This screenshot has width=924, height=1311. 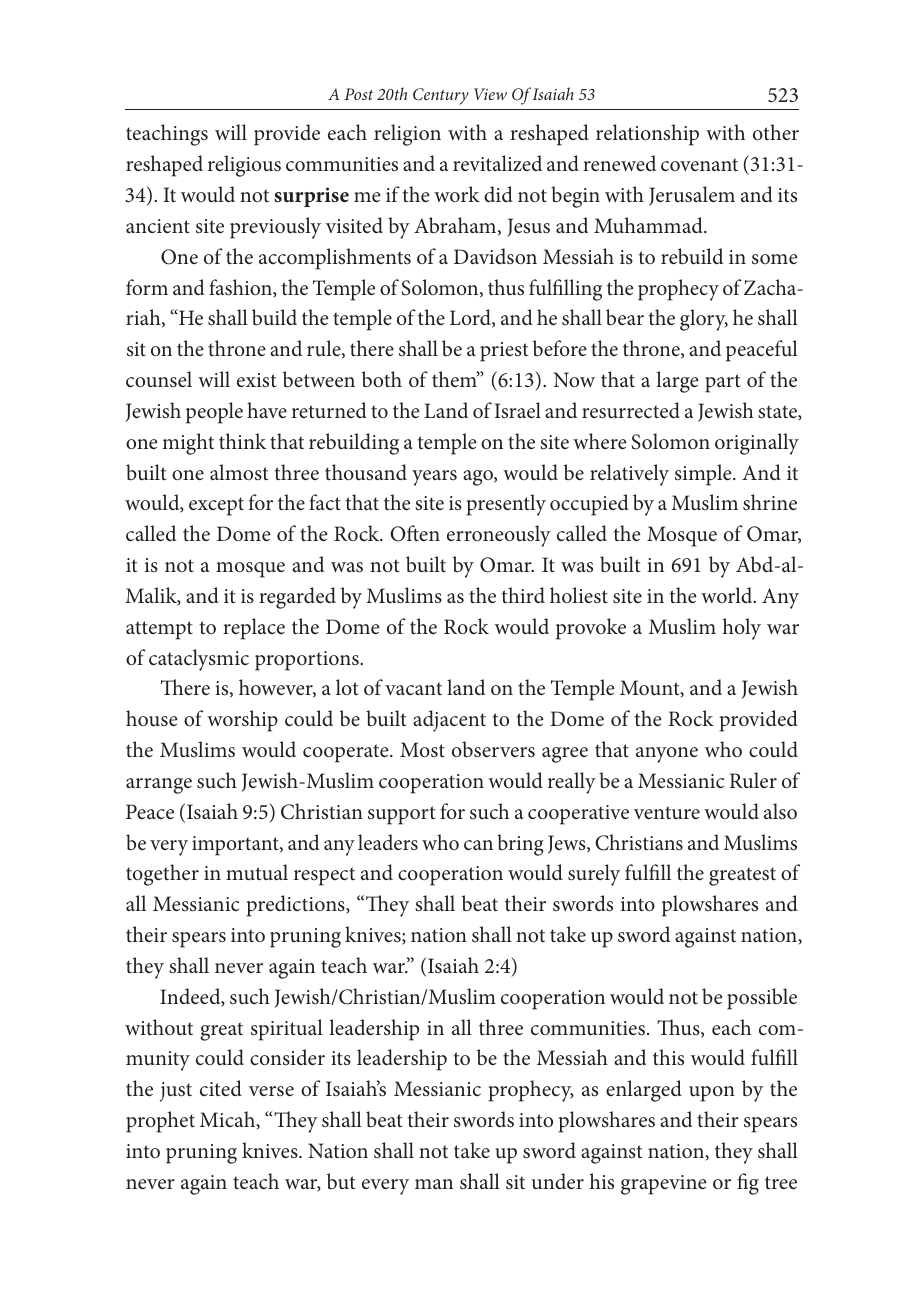 What do you see at coordinates (413, 689) in the screenshot?
I see `vacant` at bounding box center [413, 689].
